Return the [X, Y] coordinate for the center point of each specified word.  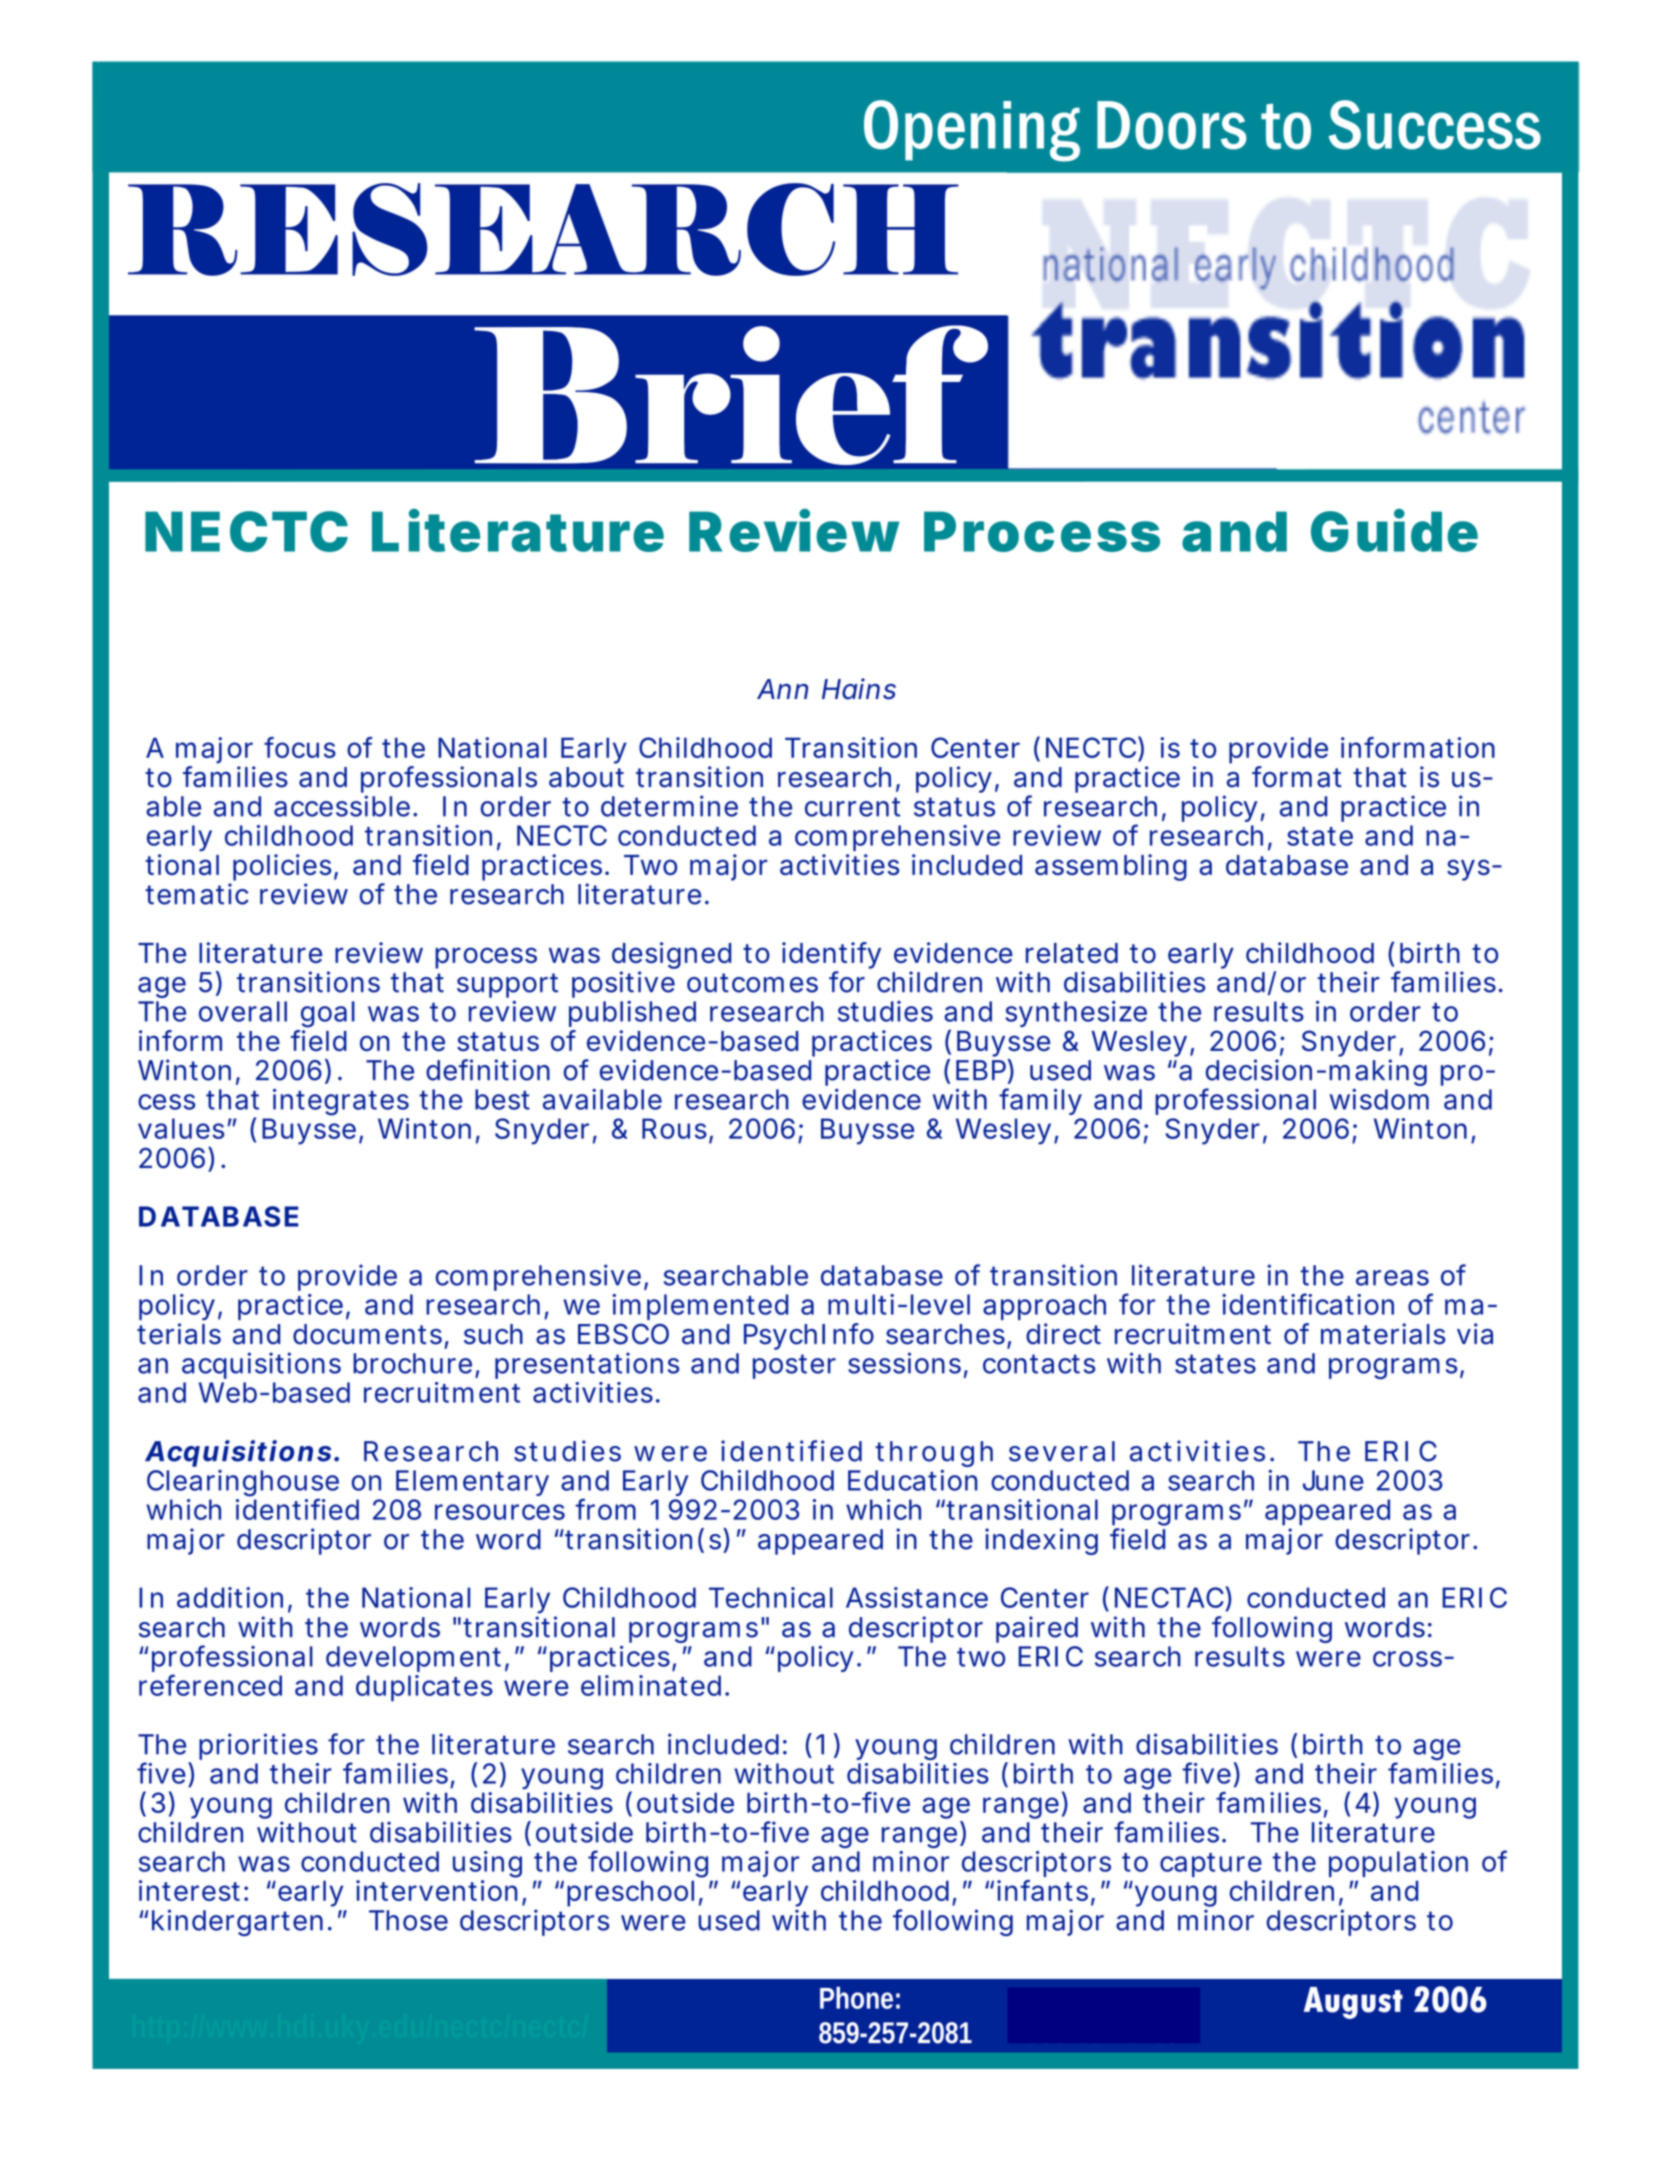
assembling [1111, 867]
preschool [630, 1893]
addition [230, 1597]
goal [328, 1014]
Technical [771, 1597]
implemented [700, 1307]
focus [300, 747]
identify [831, 957]
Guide [1394, 531]
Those [408, 1920]
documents [367, 1334]
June [1333, 1480]
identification [1308, 1304]
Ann [782, 689]
